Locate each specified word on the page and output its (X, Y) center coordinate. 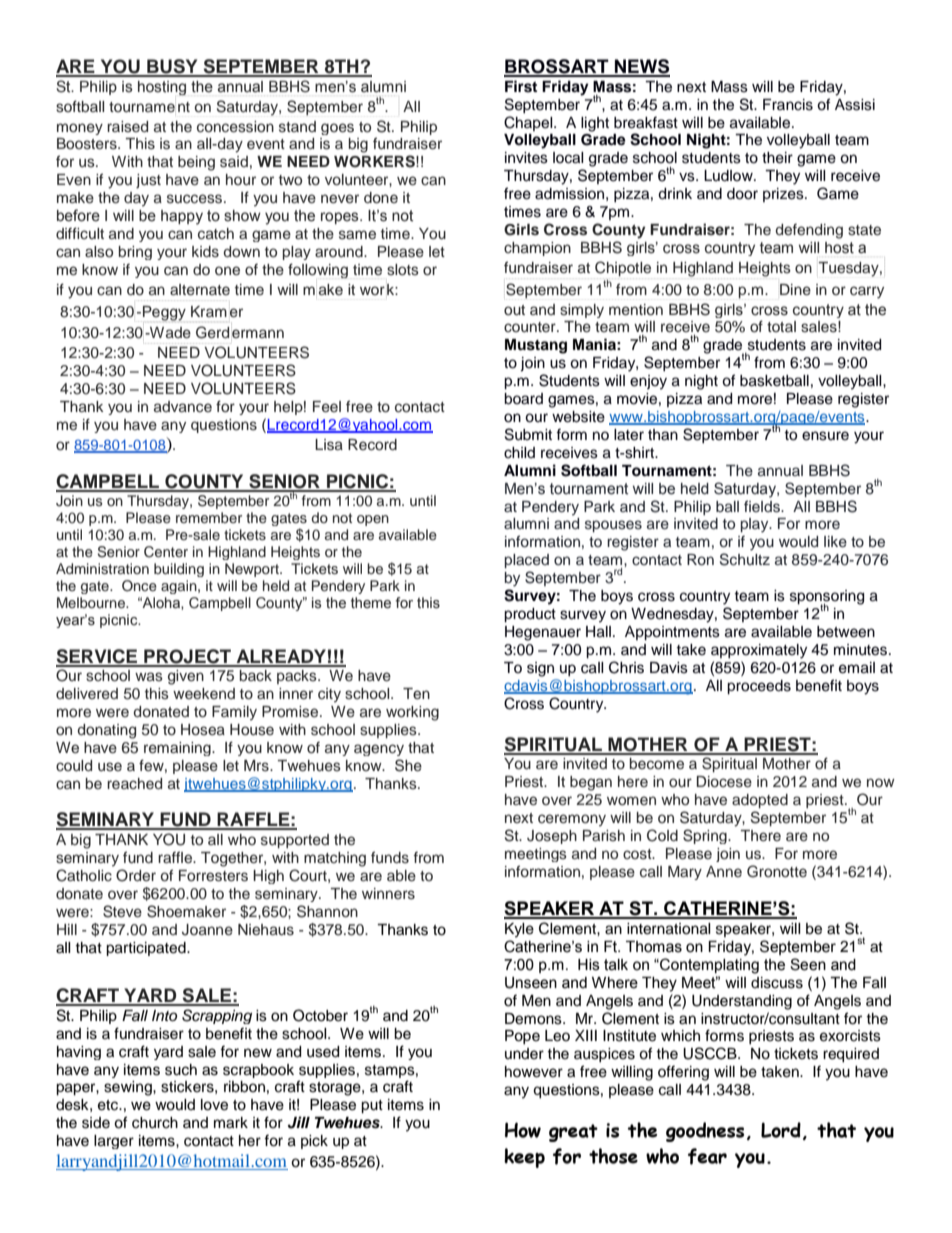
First (521, 86)
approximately (759, 651)
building (179, 570)
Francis (788, 105)
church (155, 1123)
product (530, 615)
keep (524, 1158)
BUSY (172, 67)
